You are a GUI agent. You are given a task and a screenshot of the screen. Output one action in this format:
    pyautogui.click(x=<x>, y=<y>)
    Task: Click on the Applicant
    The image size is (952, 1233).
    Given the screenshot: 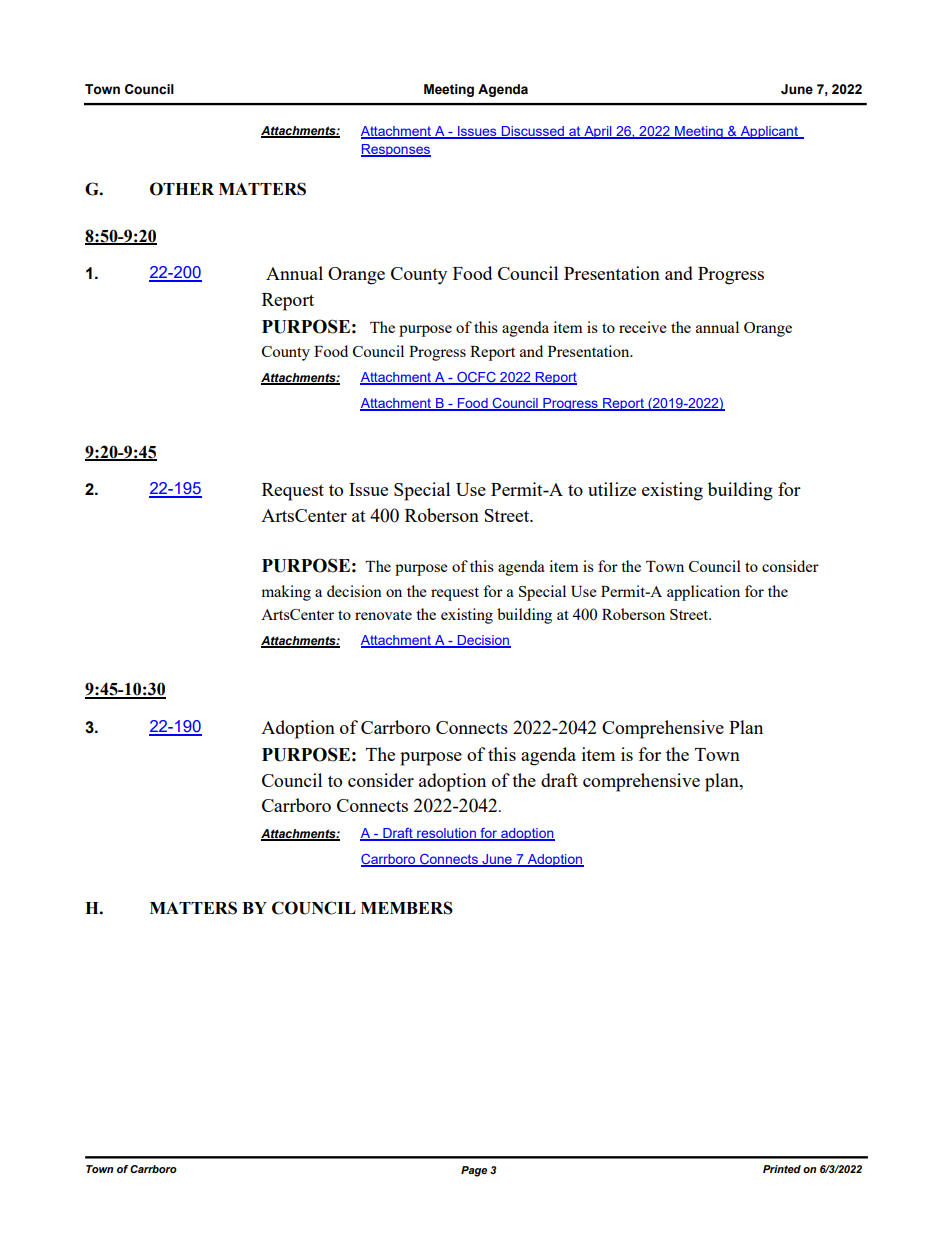 What is the action you would take?
    pyautogui.click(x=769, y=132)
